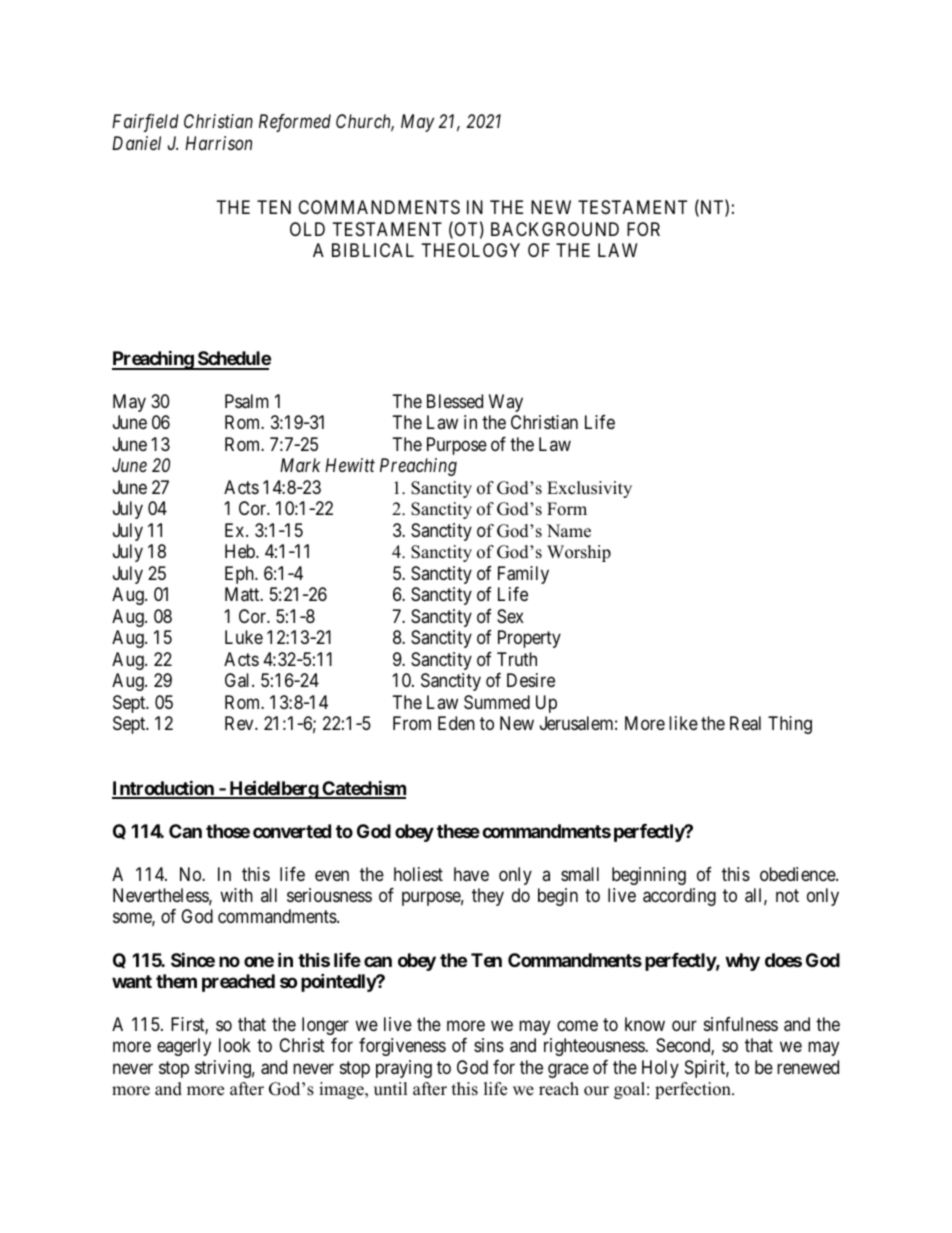  I want to click on Blessed, so click(455, 401).
